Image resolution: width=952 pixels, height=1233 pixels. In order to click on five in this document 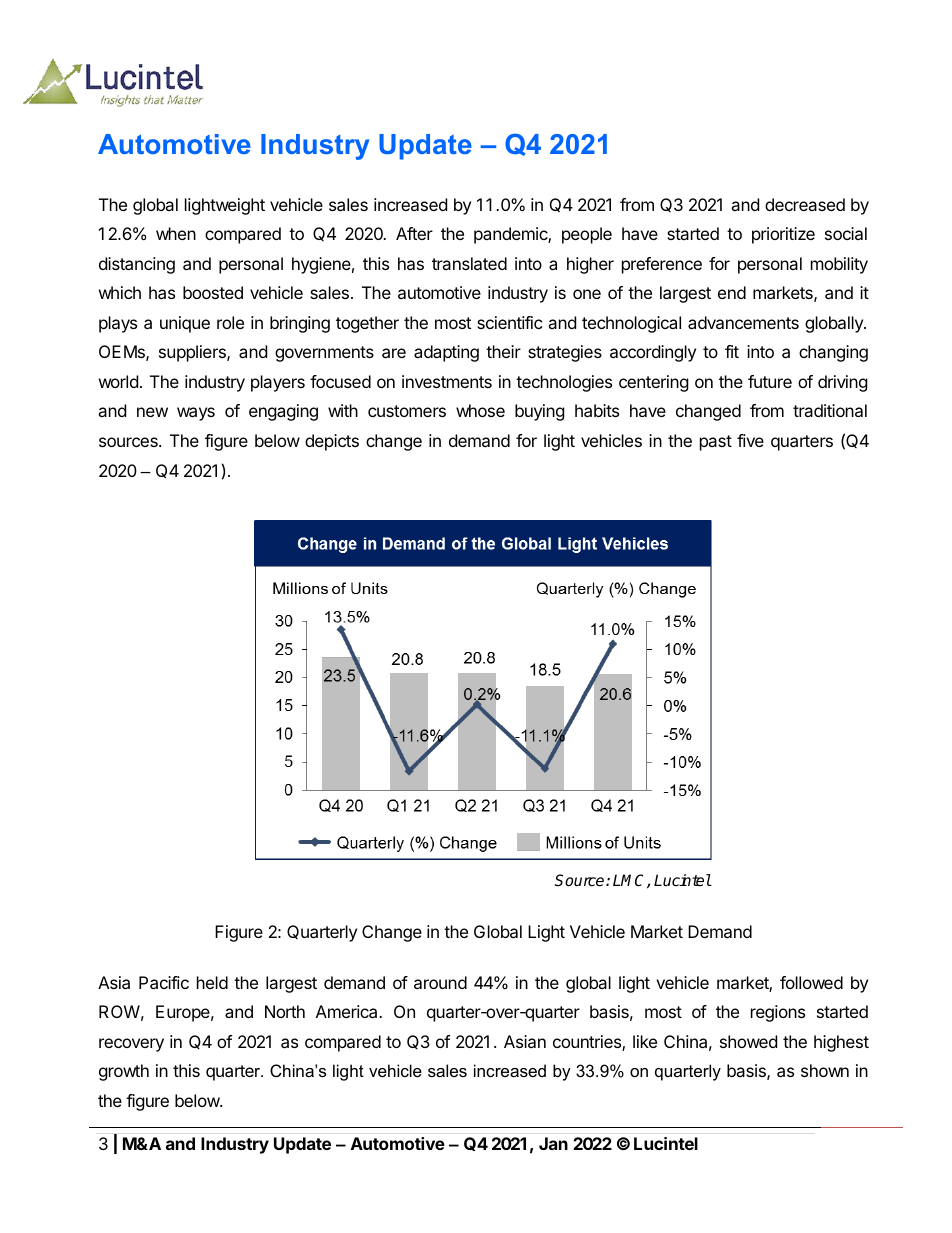, I will do `click(750, 440)`.
